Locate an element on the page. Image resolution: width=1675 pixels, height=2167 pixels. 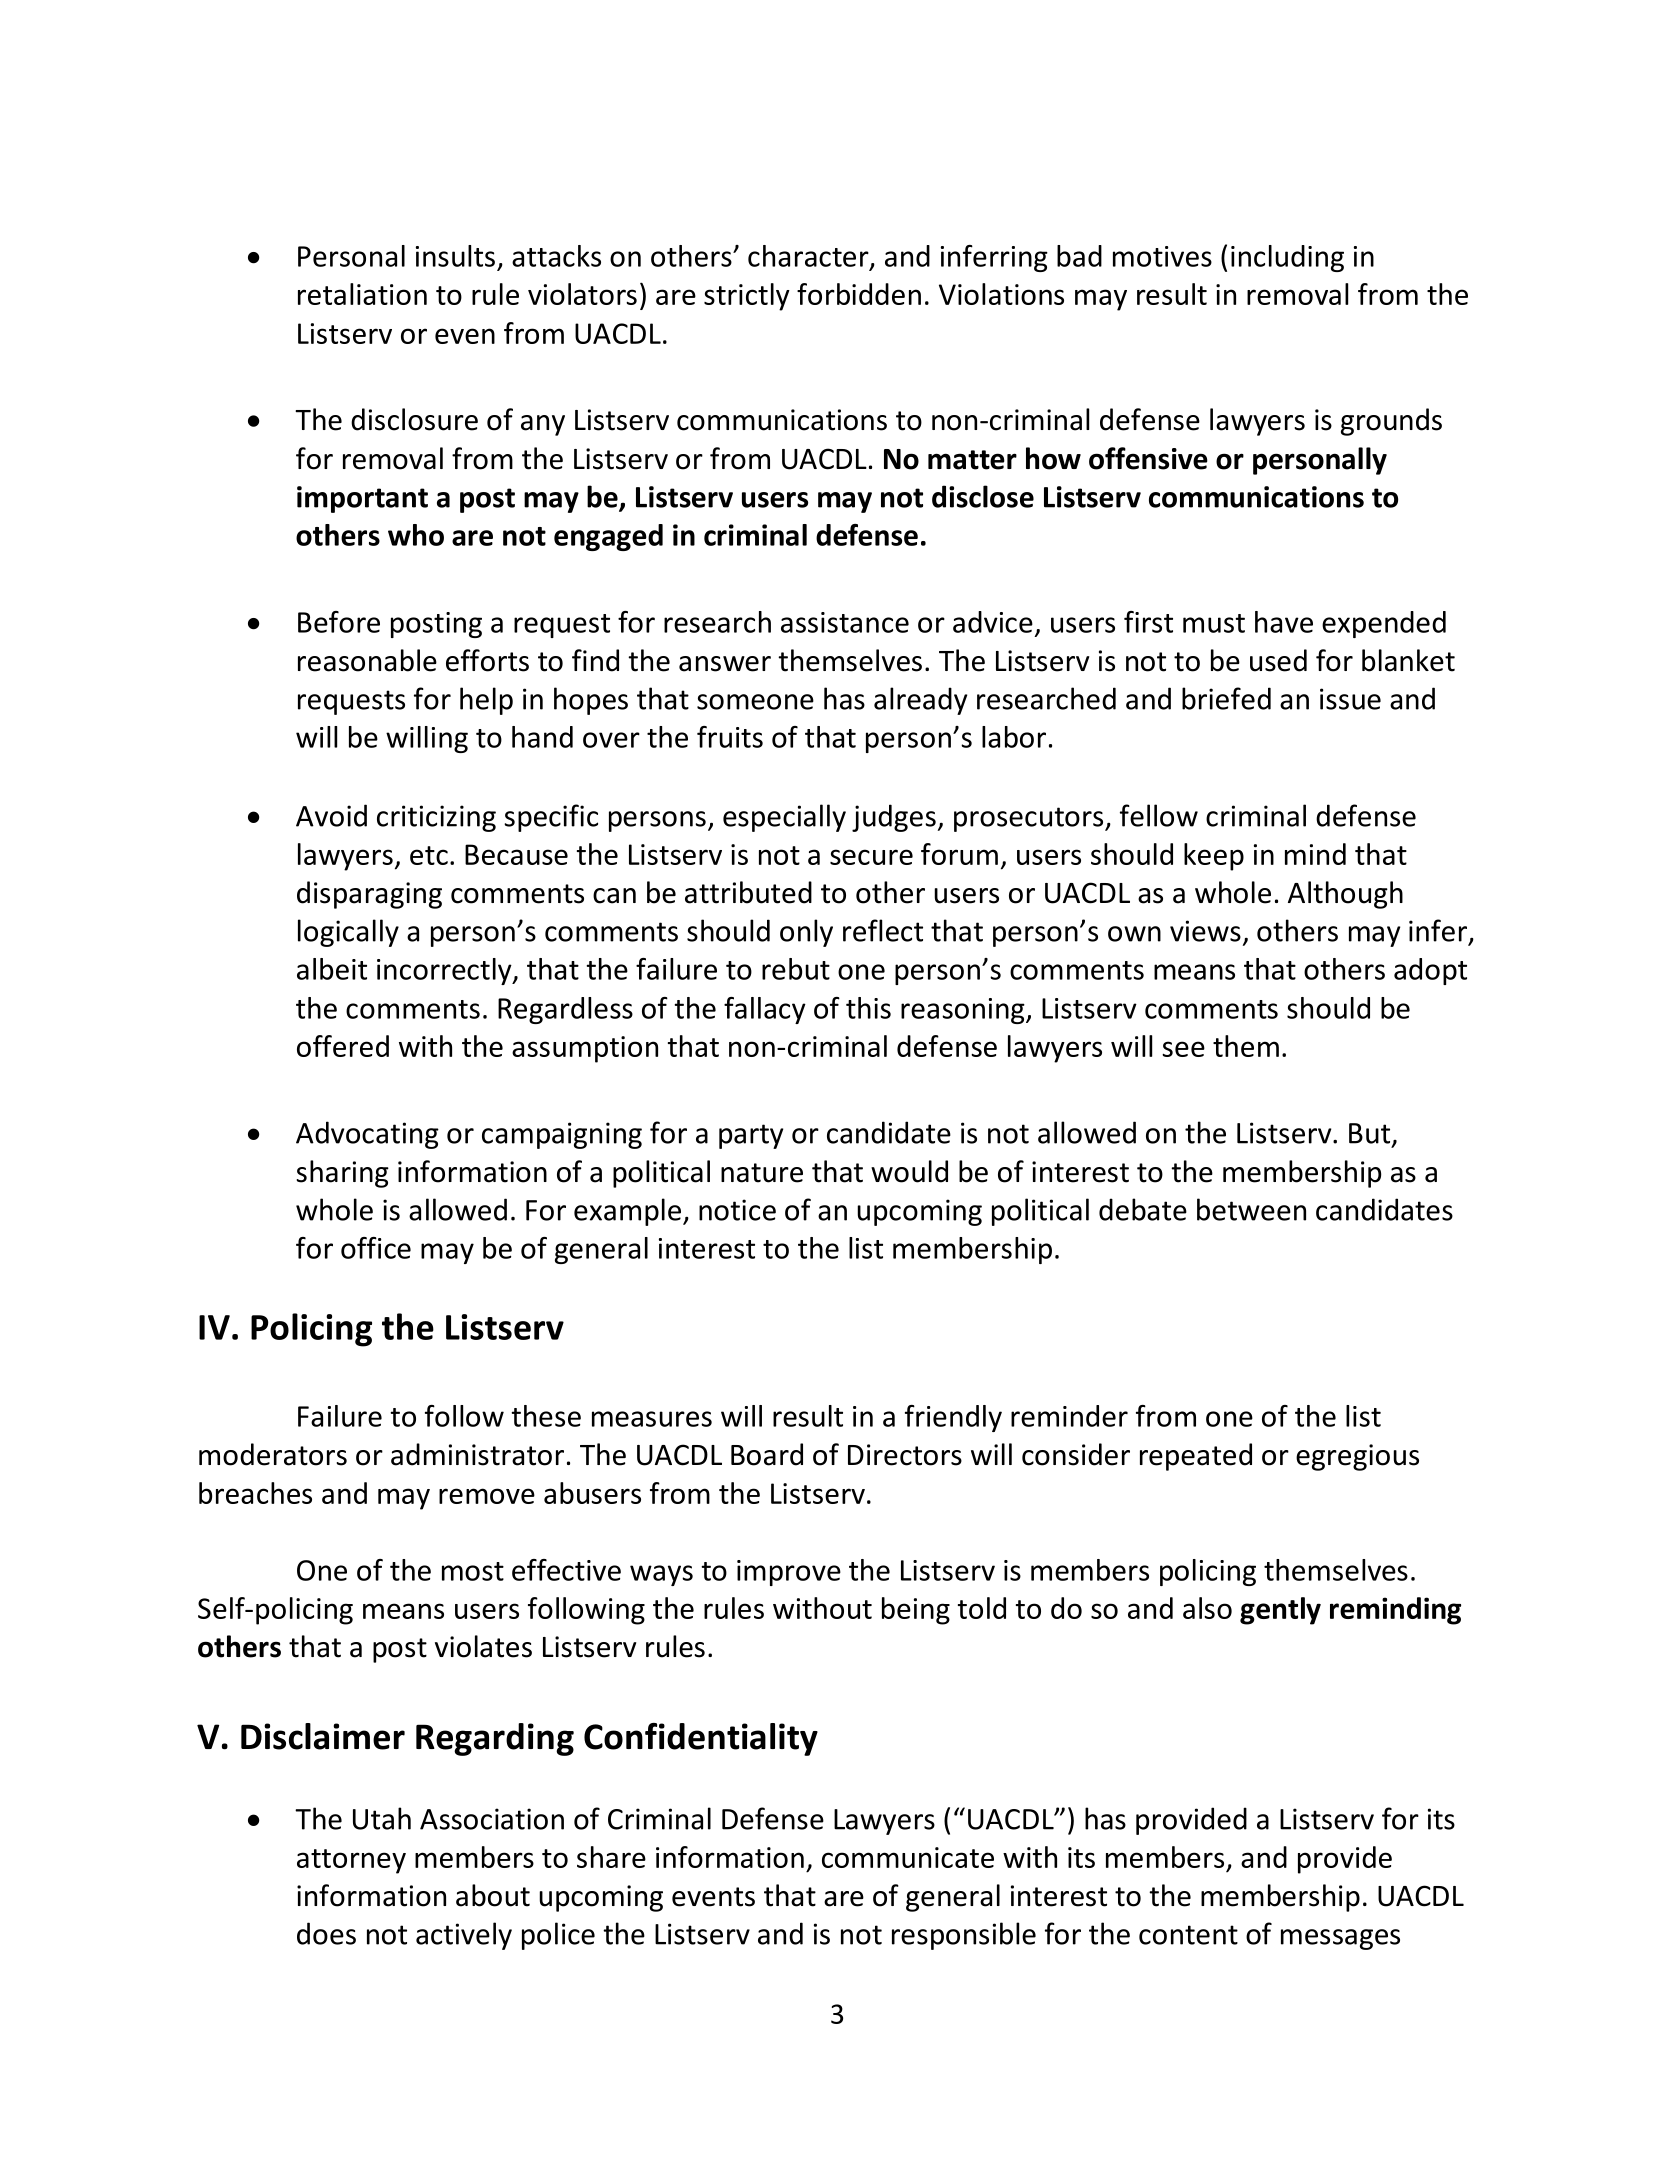
used is located at coordinates (1278, 660).
